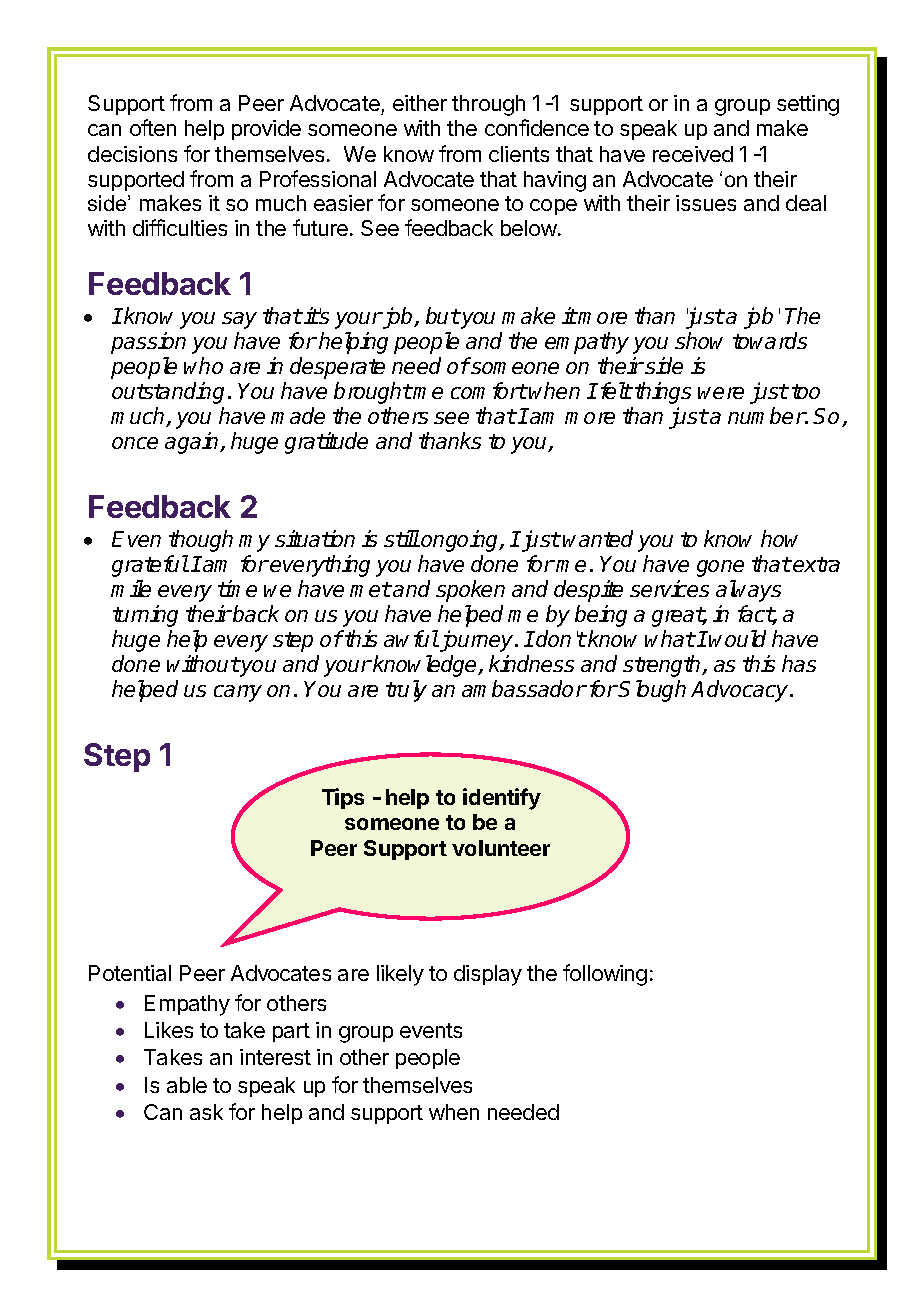 The width and height of the page is (924, 1307). What do you see at coordinates (524, 688) in the page?
I see `ambassador` at bounding box center [524, 688].
